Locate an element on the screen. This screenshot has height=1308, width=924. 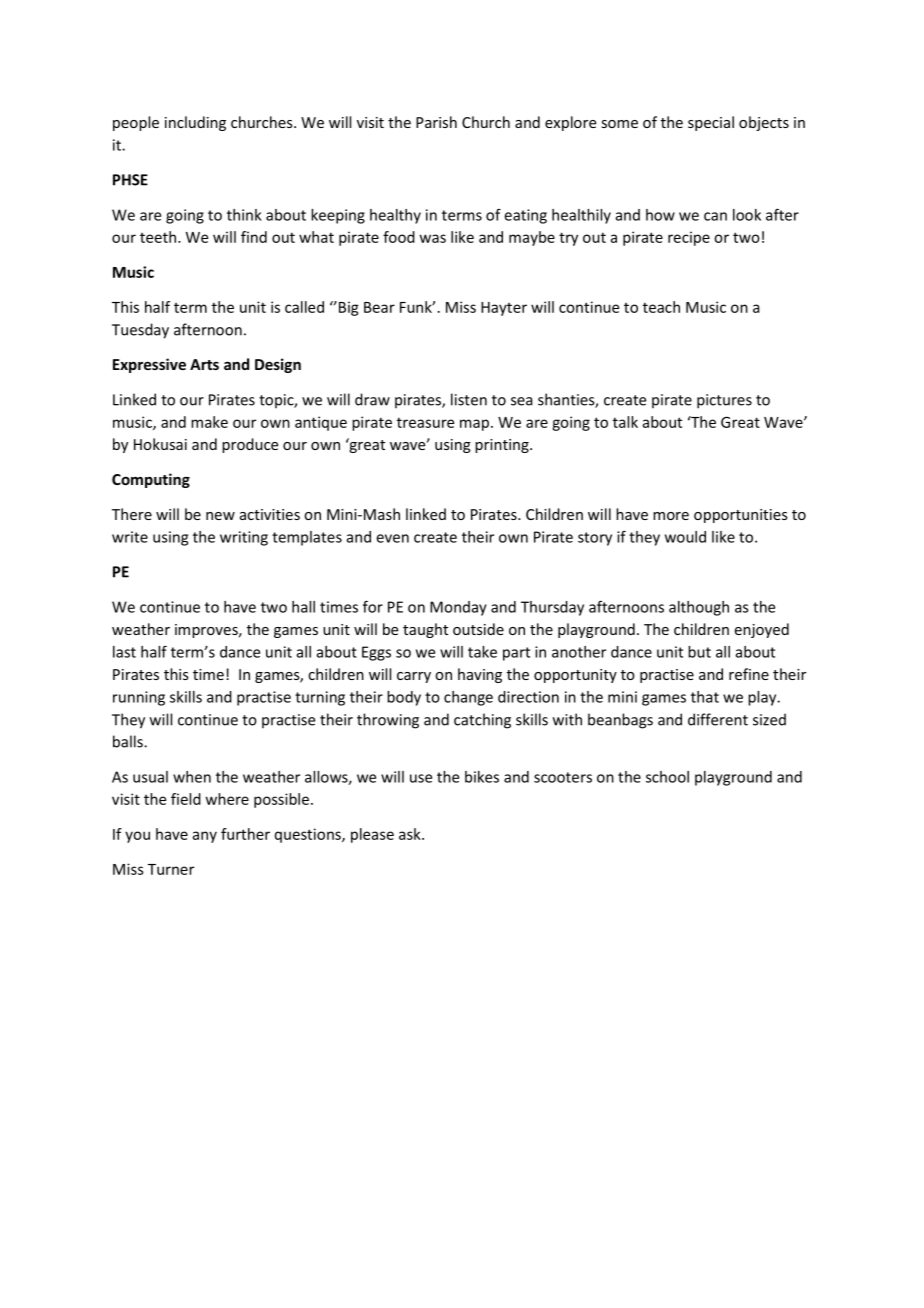
any is located at coordinates (205, 837).
